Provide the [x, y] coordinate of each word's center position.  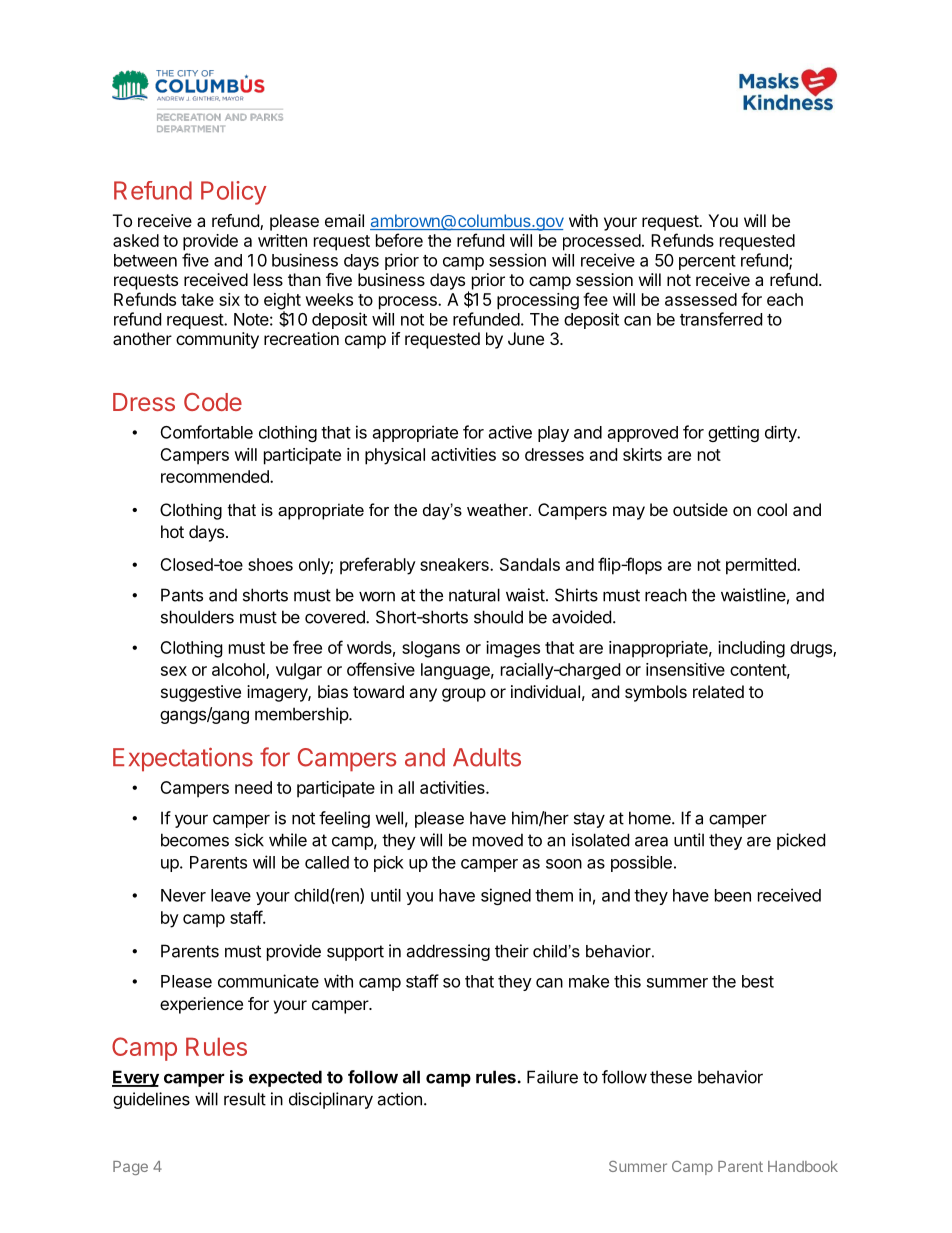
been [733, 895]
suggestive [201, 693]
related [718, 691]
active [510, 432]
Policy [234, 193]
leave [231, 895]
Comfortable [207, 432]
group [464, 695]
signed [506, 896]
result [245, 1099]
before [399, 240]
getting [733, 433]
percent [707, 262]
